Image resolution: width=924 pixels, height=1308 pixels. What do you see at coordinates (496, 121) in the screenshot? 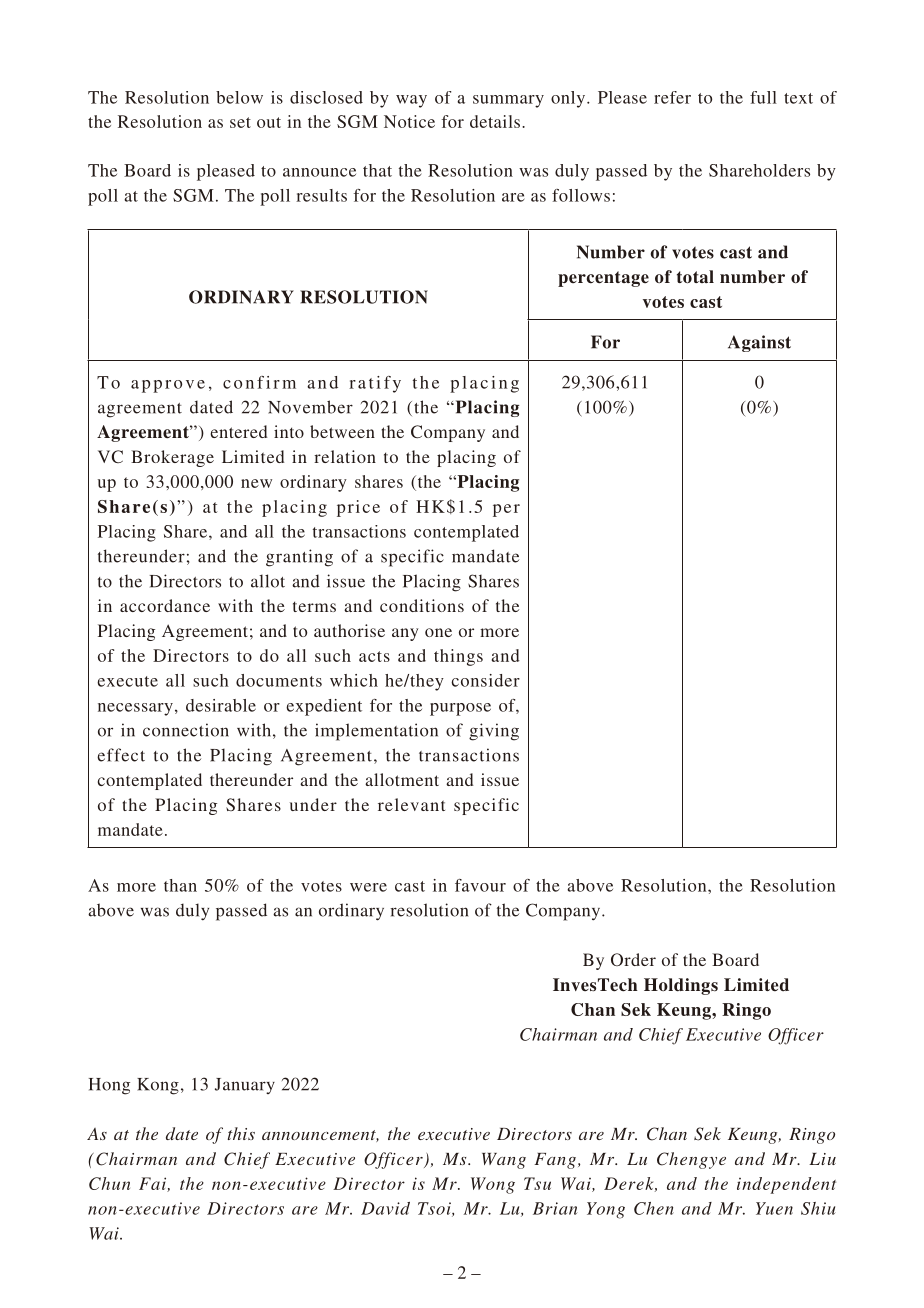
I see `details` at bounding box center [496, 121].
